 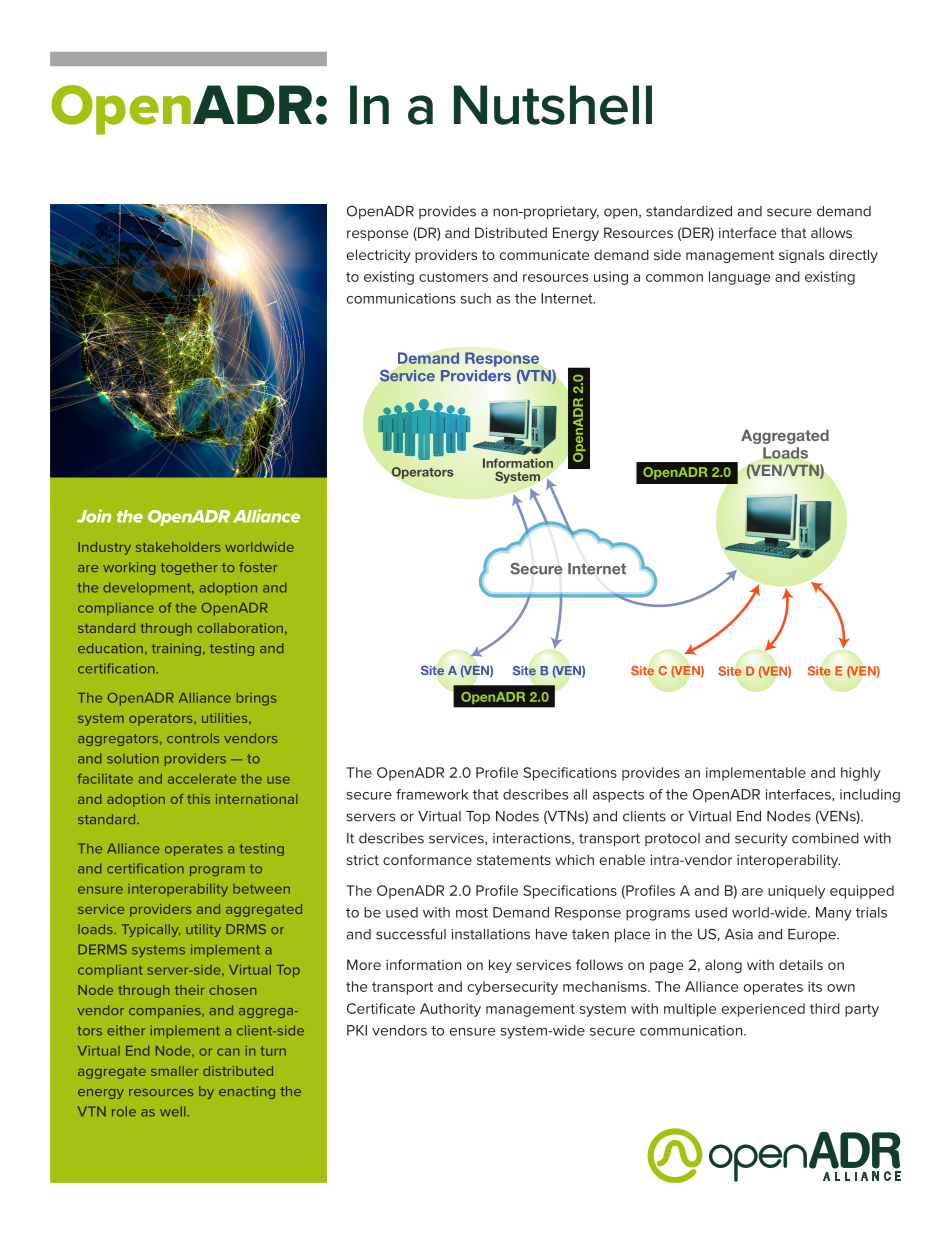 What do you see at coordinates (450, 1010) in the image?
I see `Authority` at bounding box center [450, 1010].
